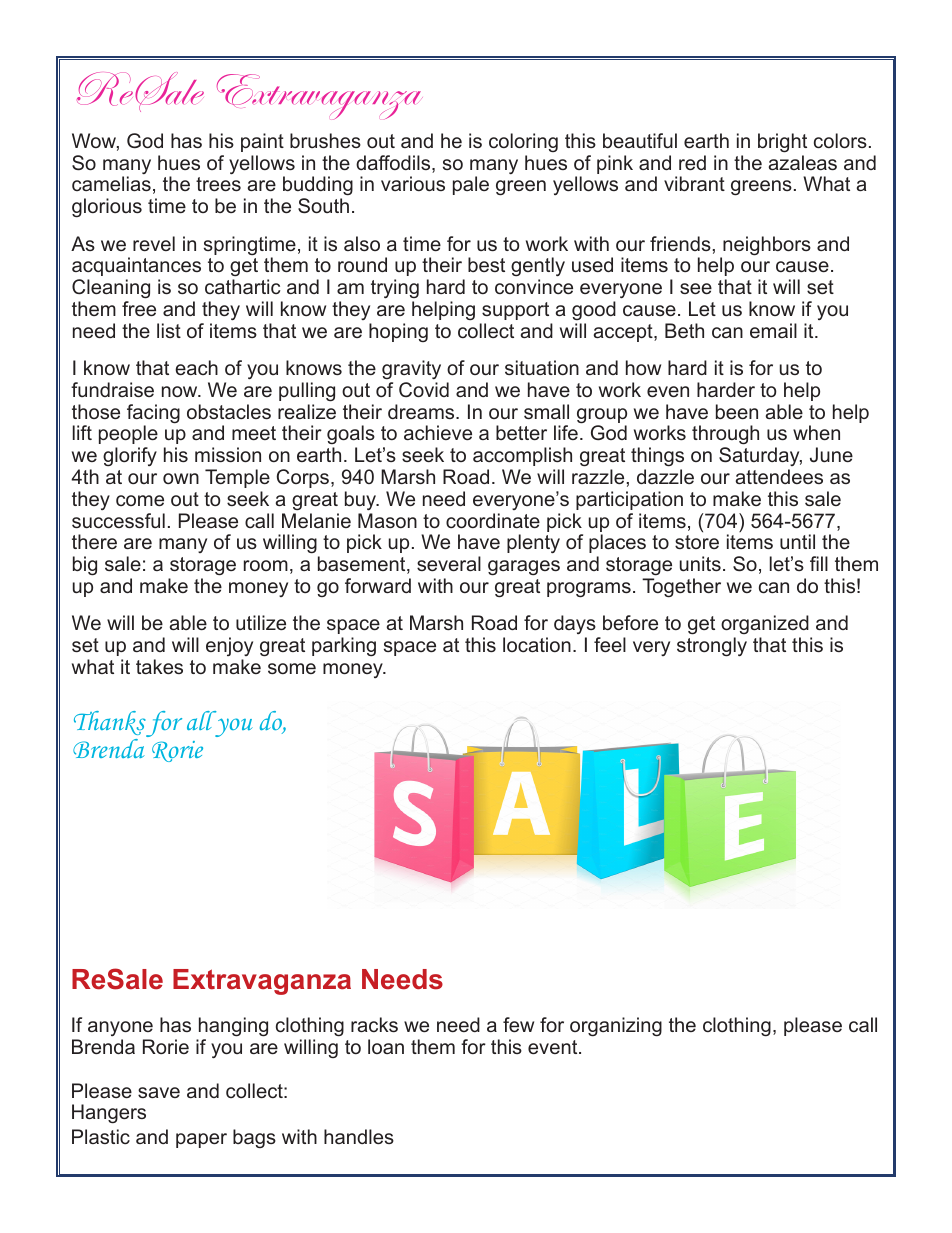 This screenshot has width=952, height=1233. What do you see at coordinates (782, 143) in the screenshot?
I see `bright` at bounding box center [782, 143].
